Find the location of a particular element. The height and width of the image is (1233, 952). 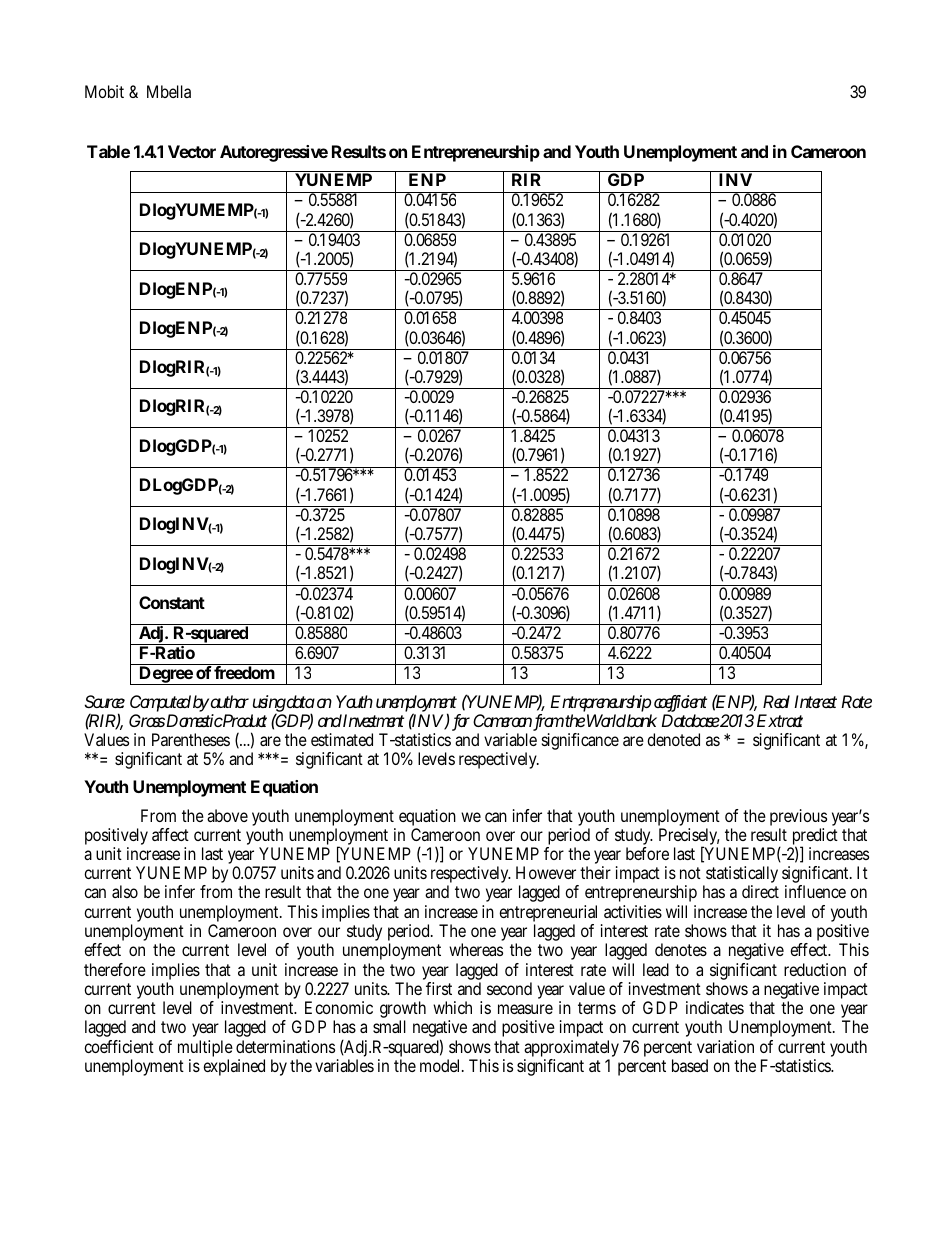

freedom is located at coordinates (244, 671).
